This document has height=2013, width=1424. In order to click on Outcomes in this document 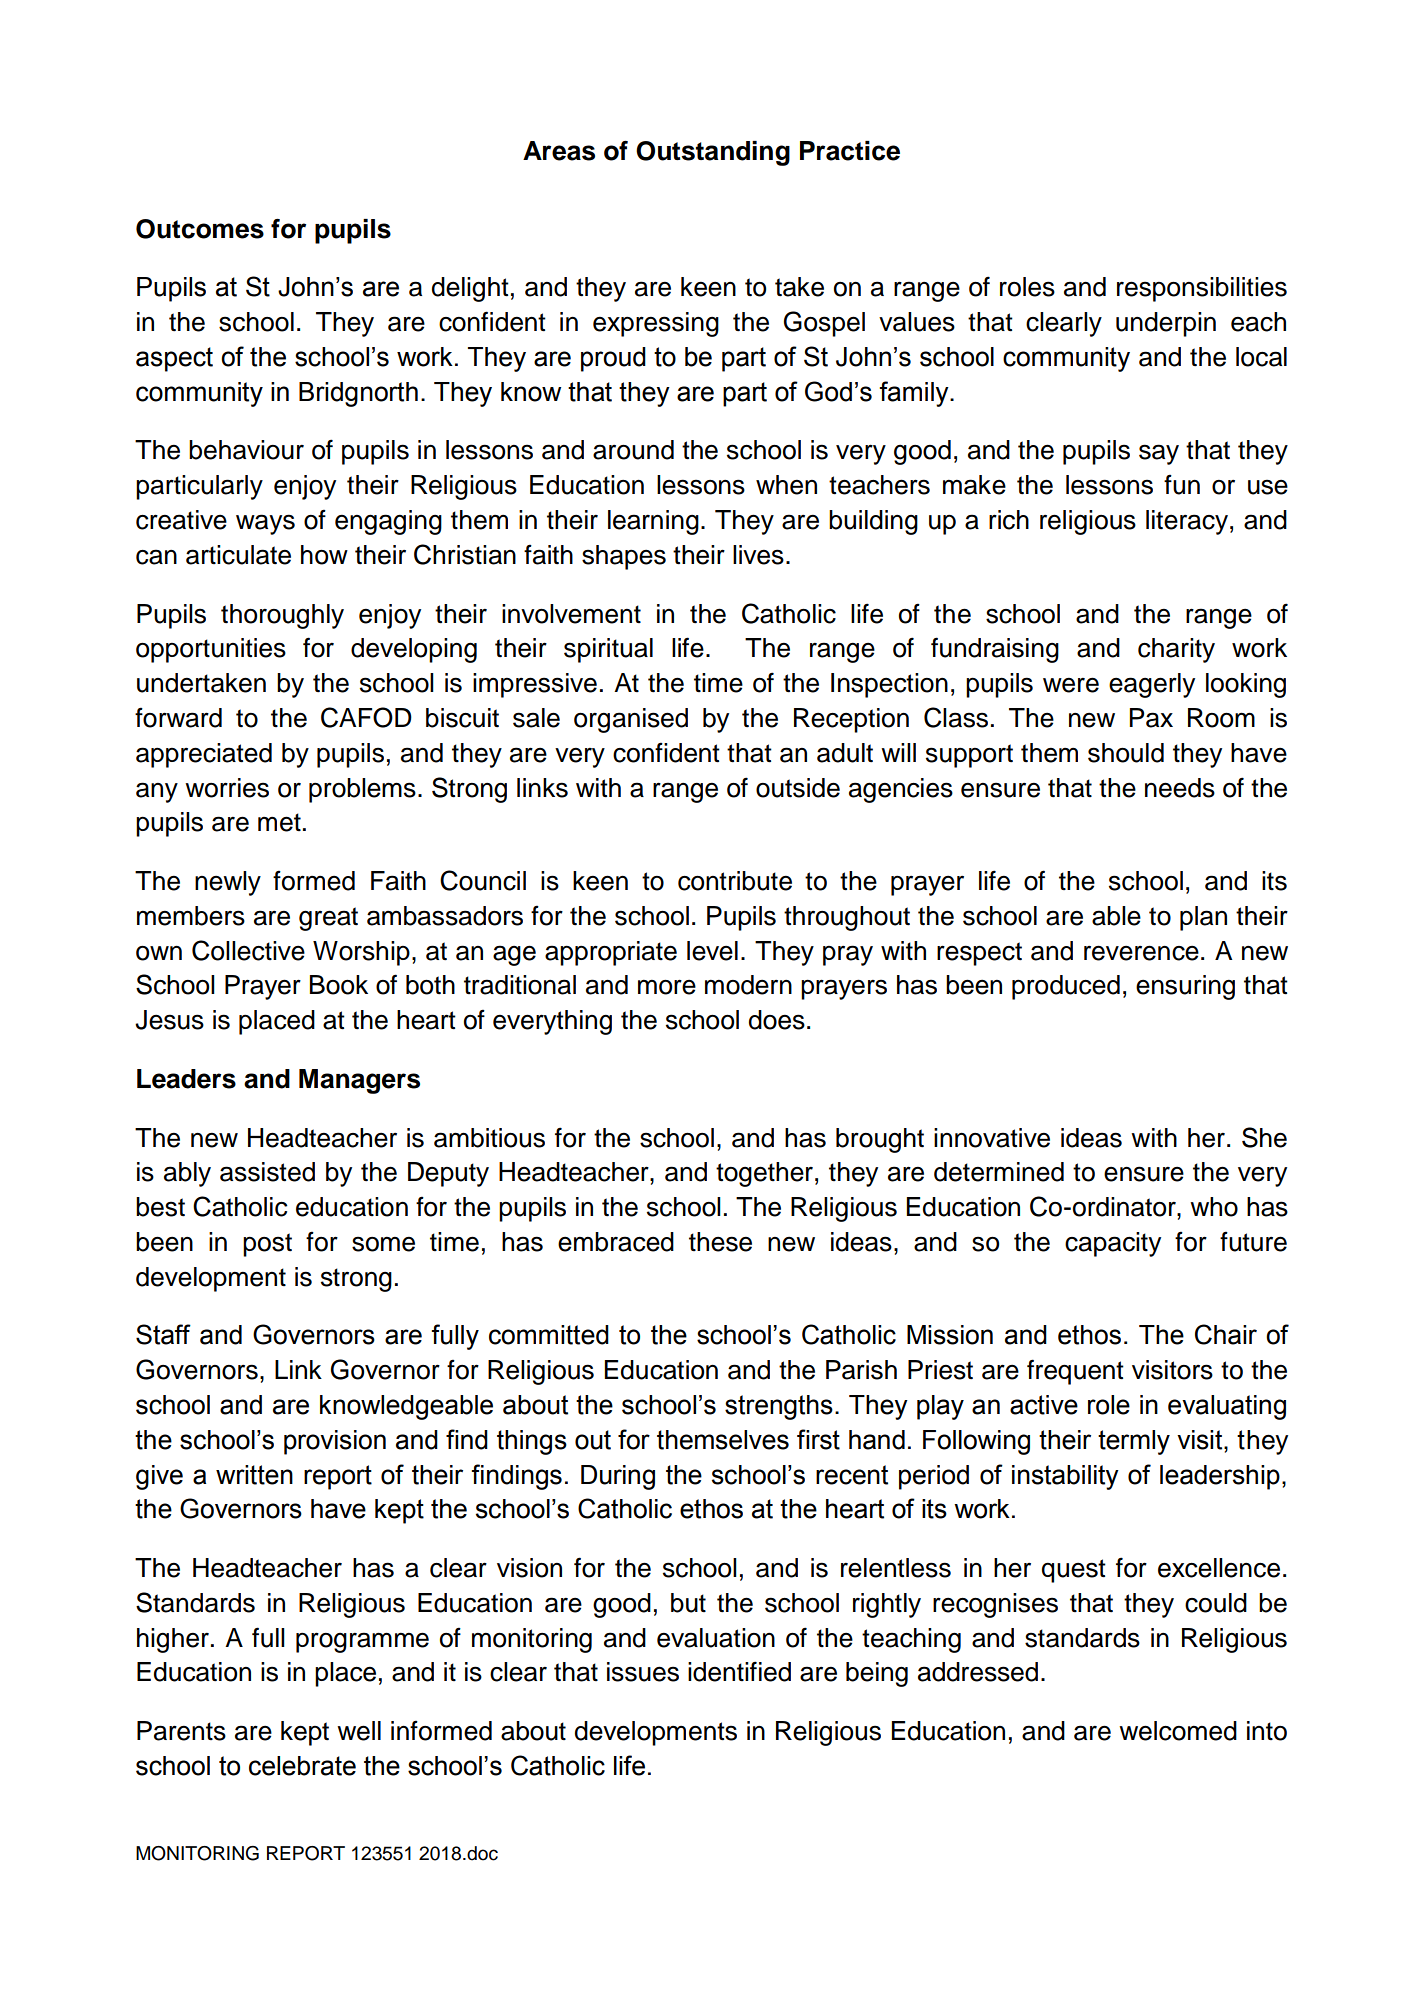, I will do `click(200, 229)`.
